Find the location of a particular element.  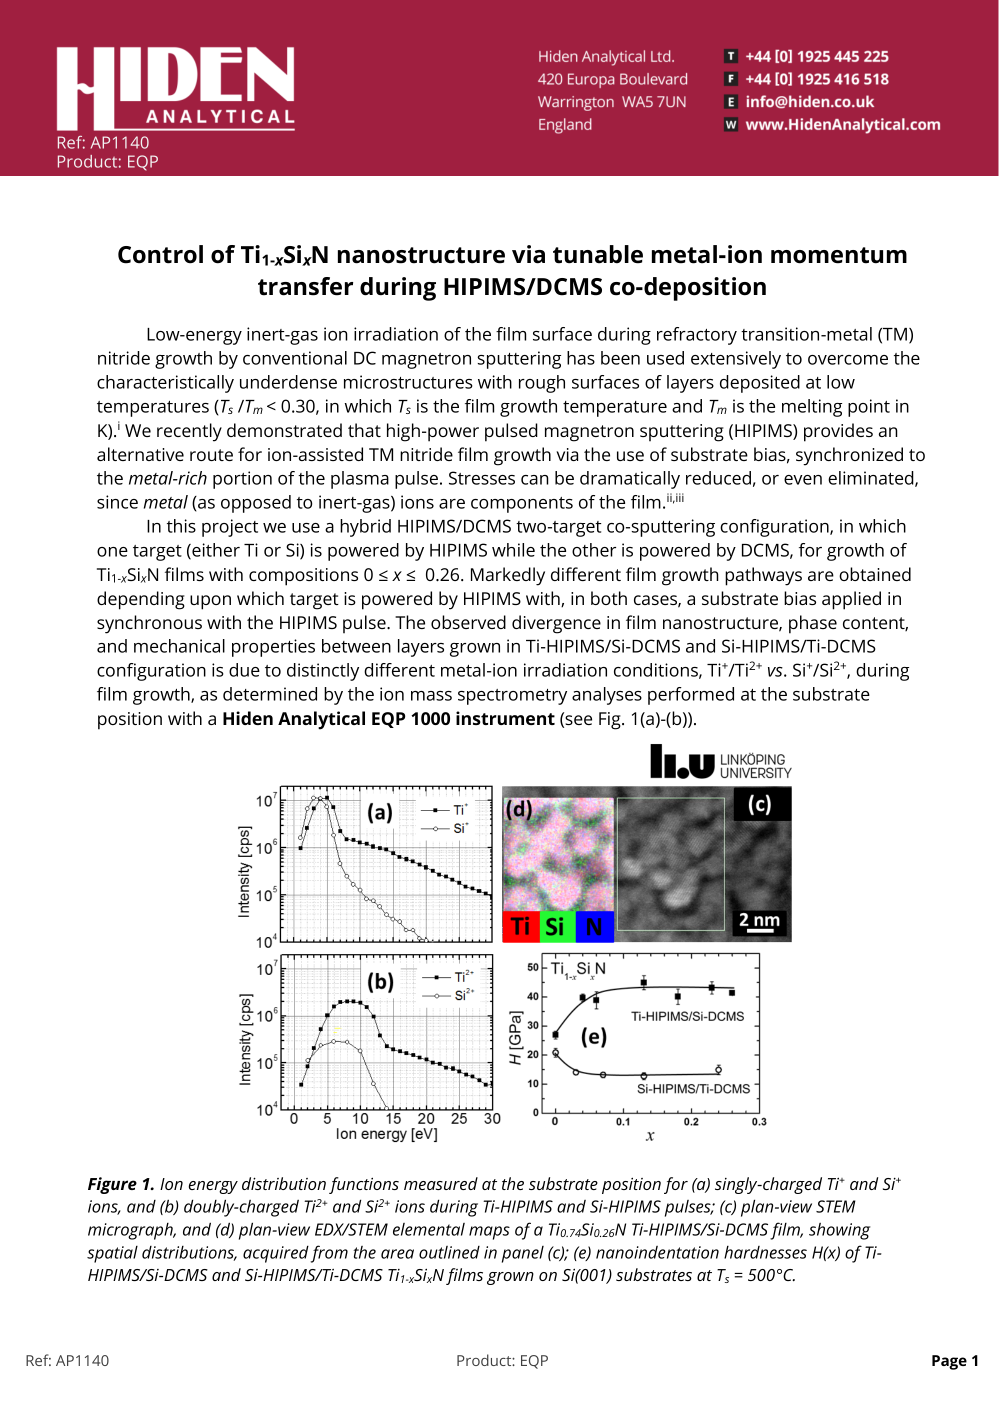

panel is located at coordinates (523, 1254).
